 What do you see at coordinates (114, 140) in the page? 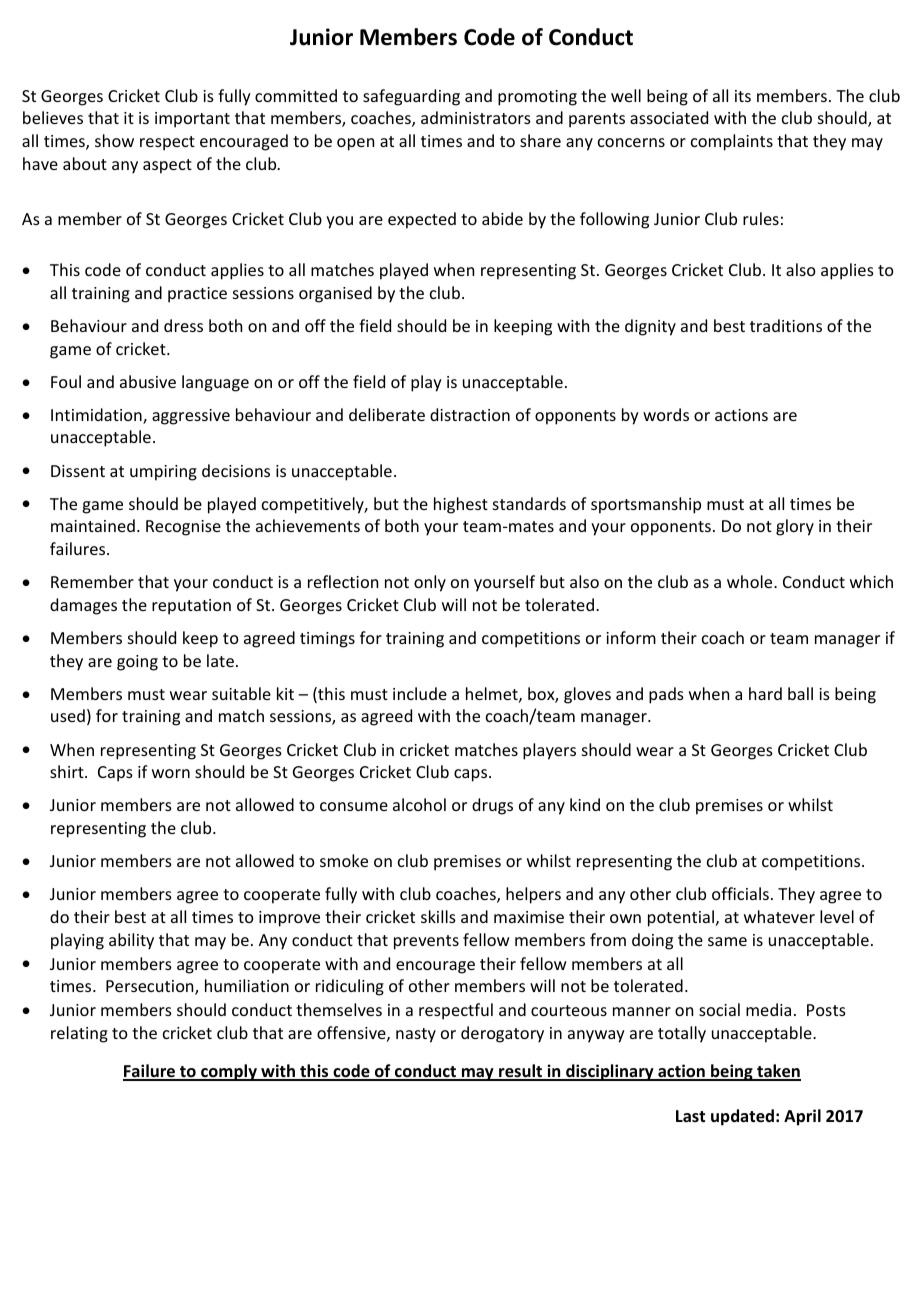
I see `show` at bounding box center [114, 140].
